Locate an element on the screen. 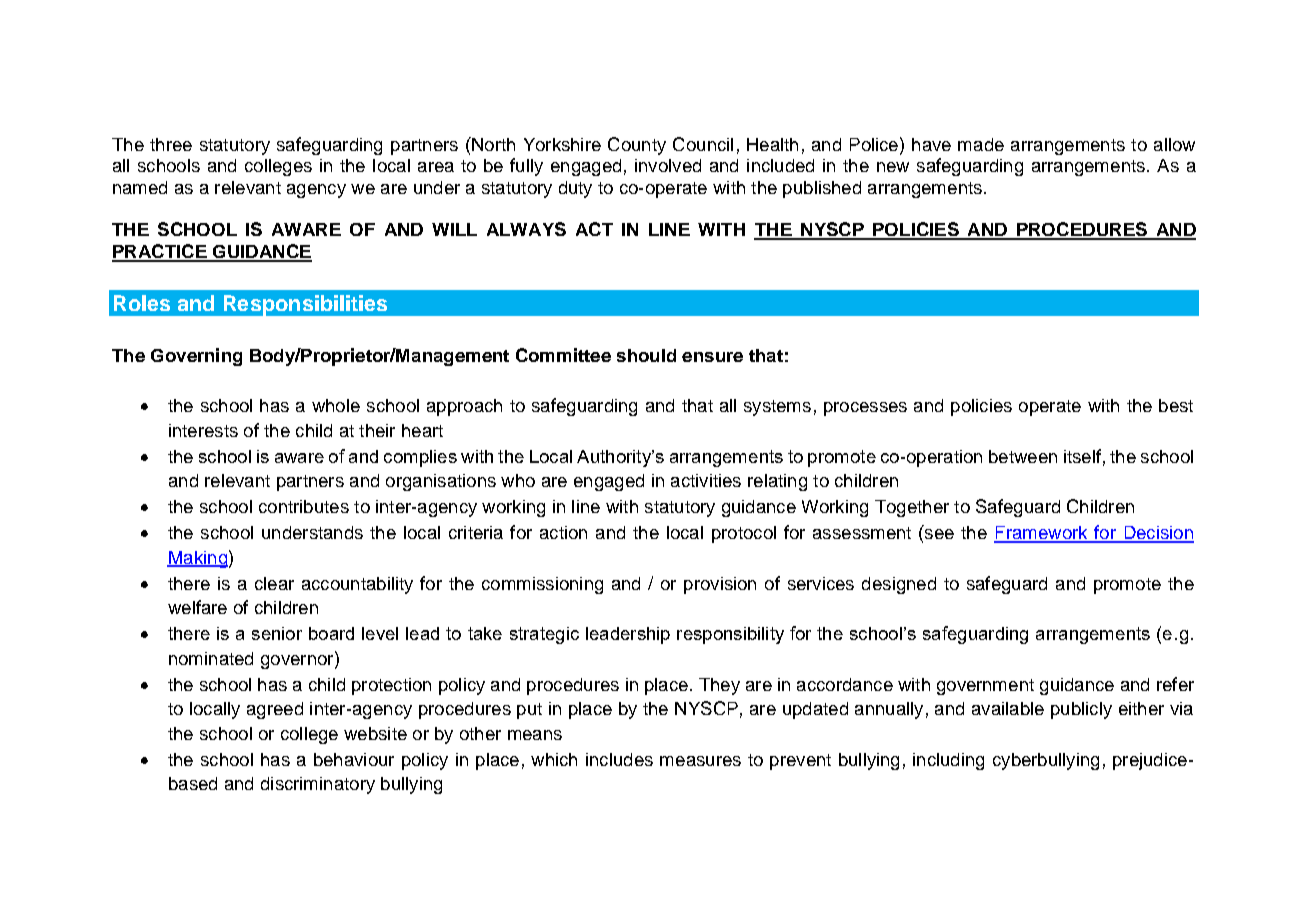 The width and height of the screenshot is (1308, 924). activities is located at coordinates (706, 480).
